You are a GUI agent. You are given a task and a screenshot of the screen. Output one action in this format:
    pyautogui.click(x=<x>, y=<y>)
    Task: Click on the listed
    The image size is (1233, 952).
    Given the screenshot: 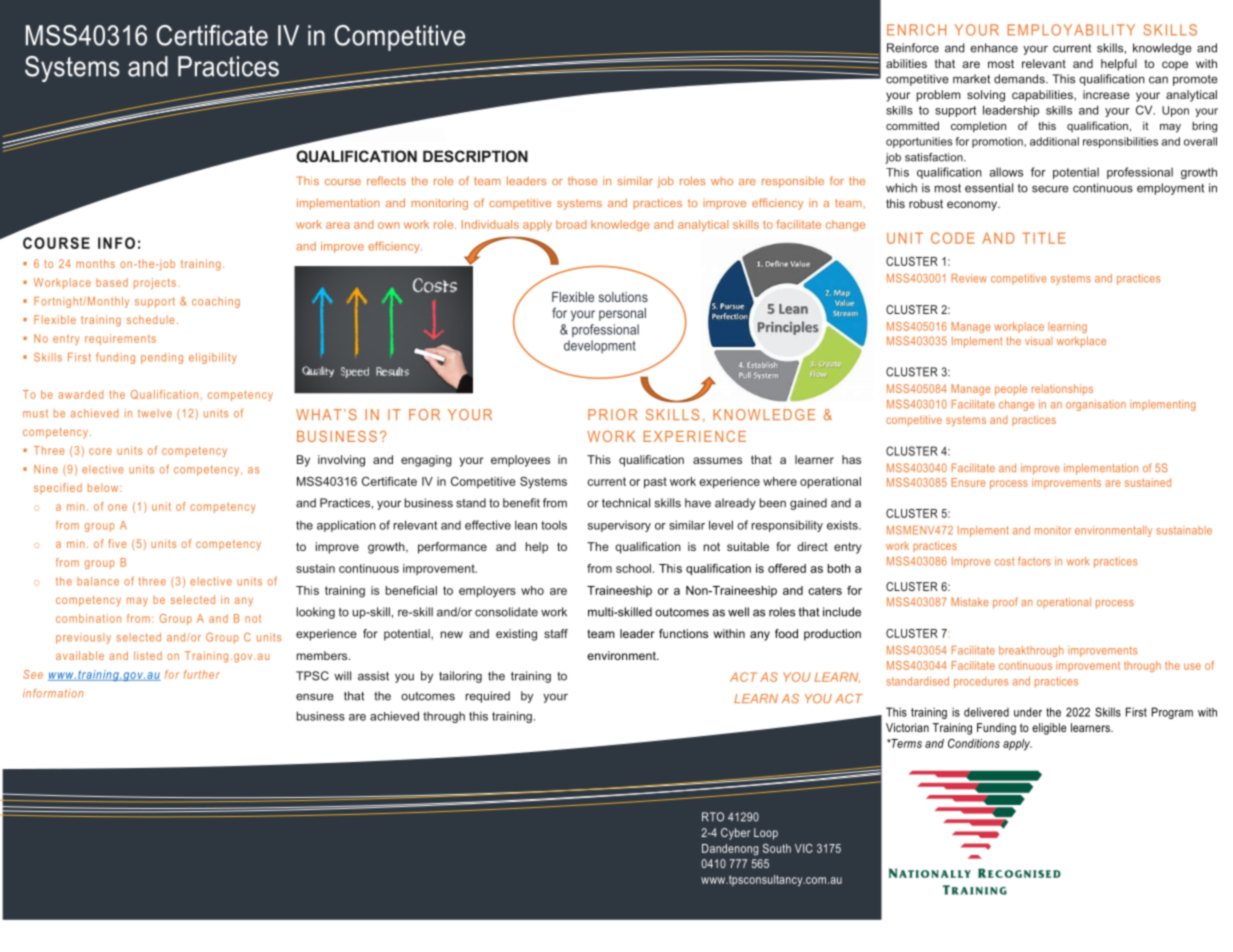 What is the action you would take?
    pyautogui.click(x=148, y=655)
